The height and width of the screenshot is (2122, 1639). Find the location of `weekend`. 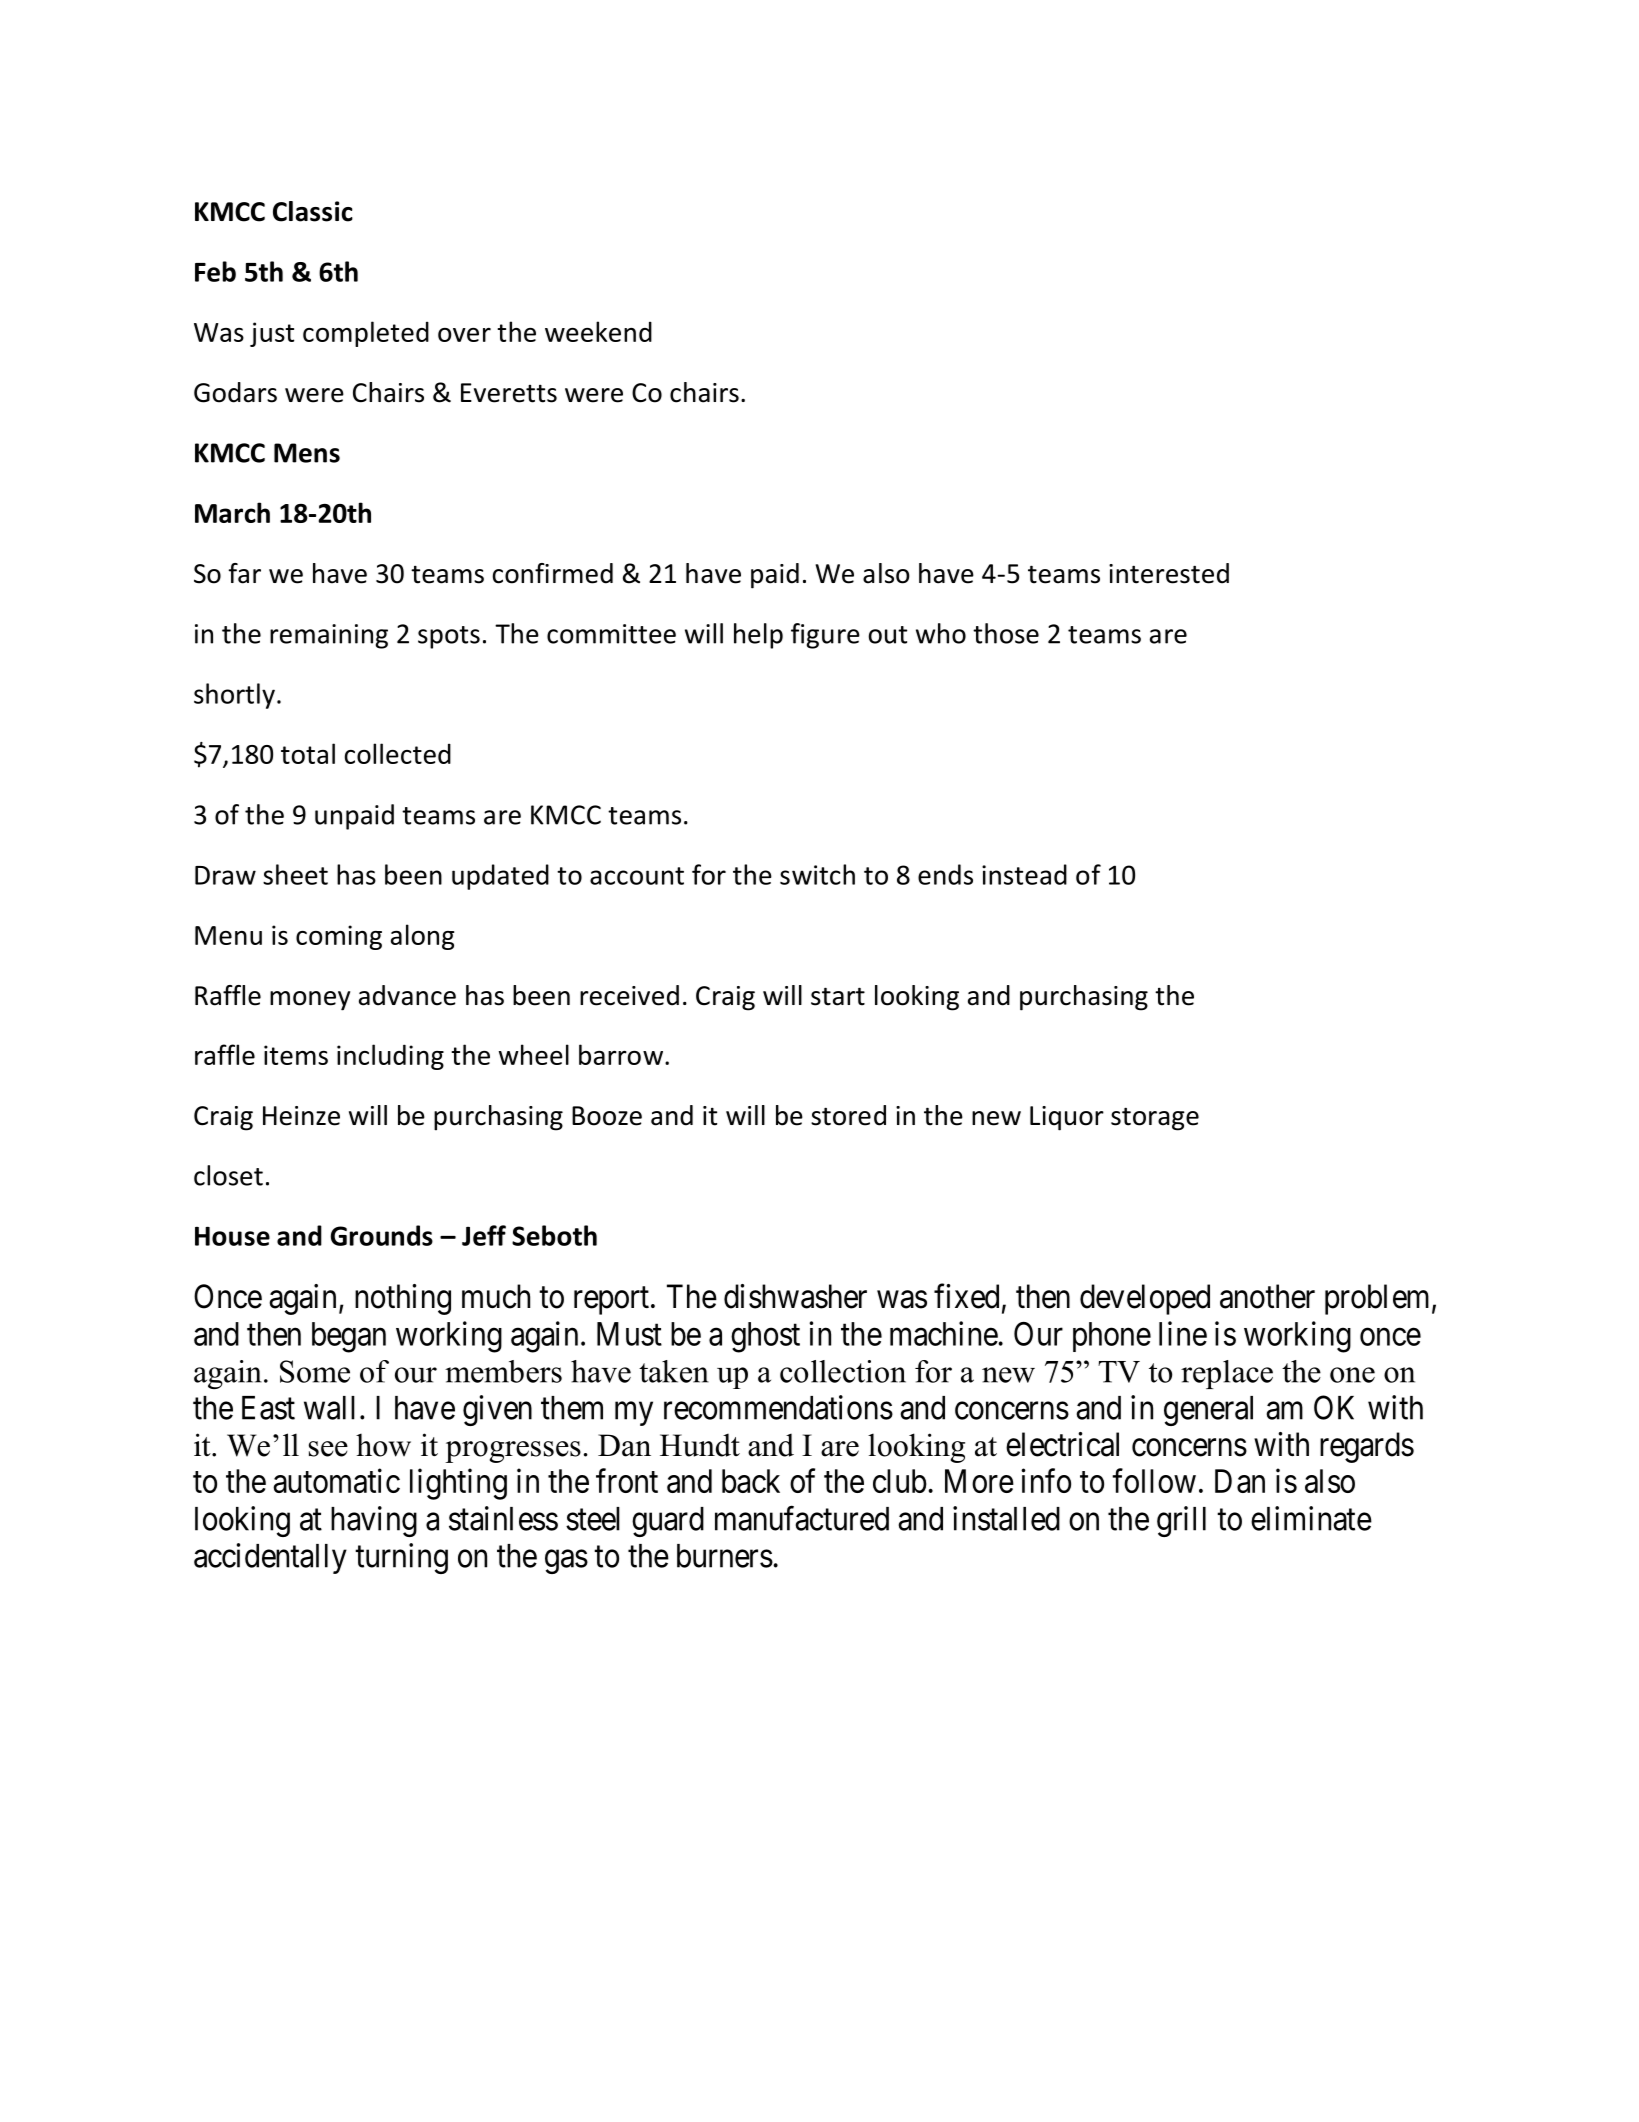

weekend is located at coordinates (598, 331).
